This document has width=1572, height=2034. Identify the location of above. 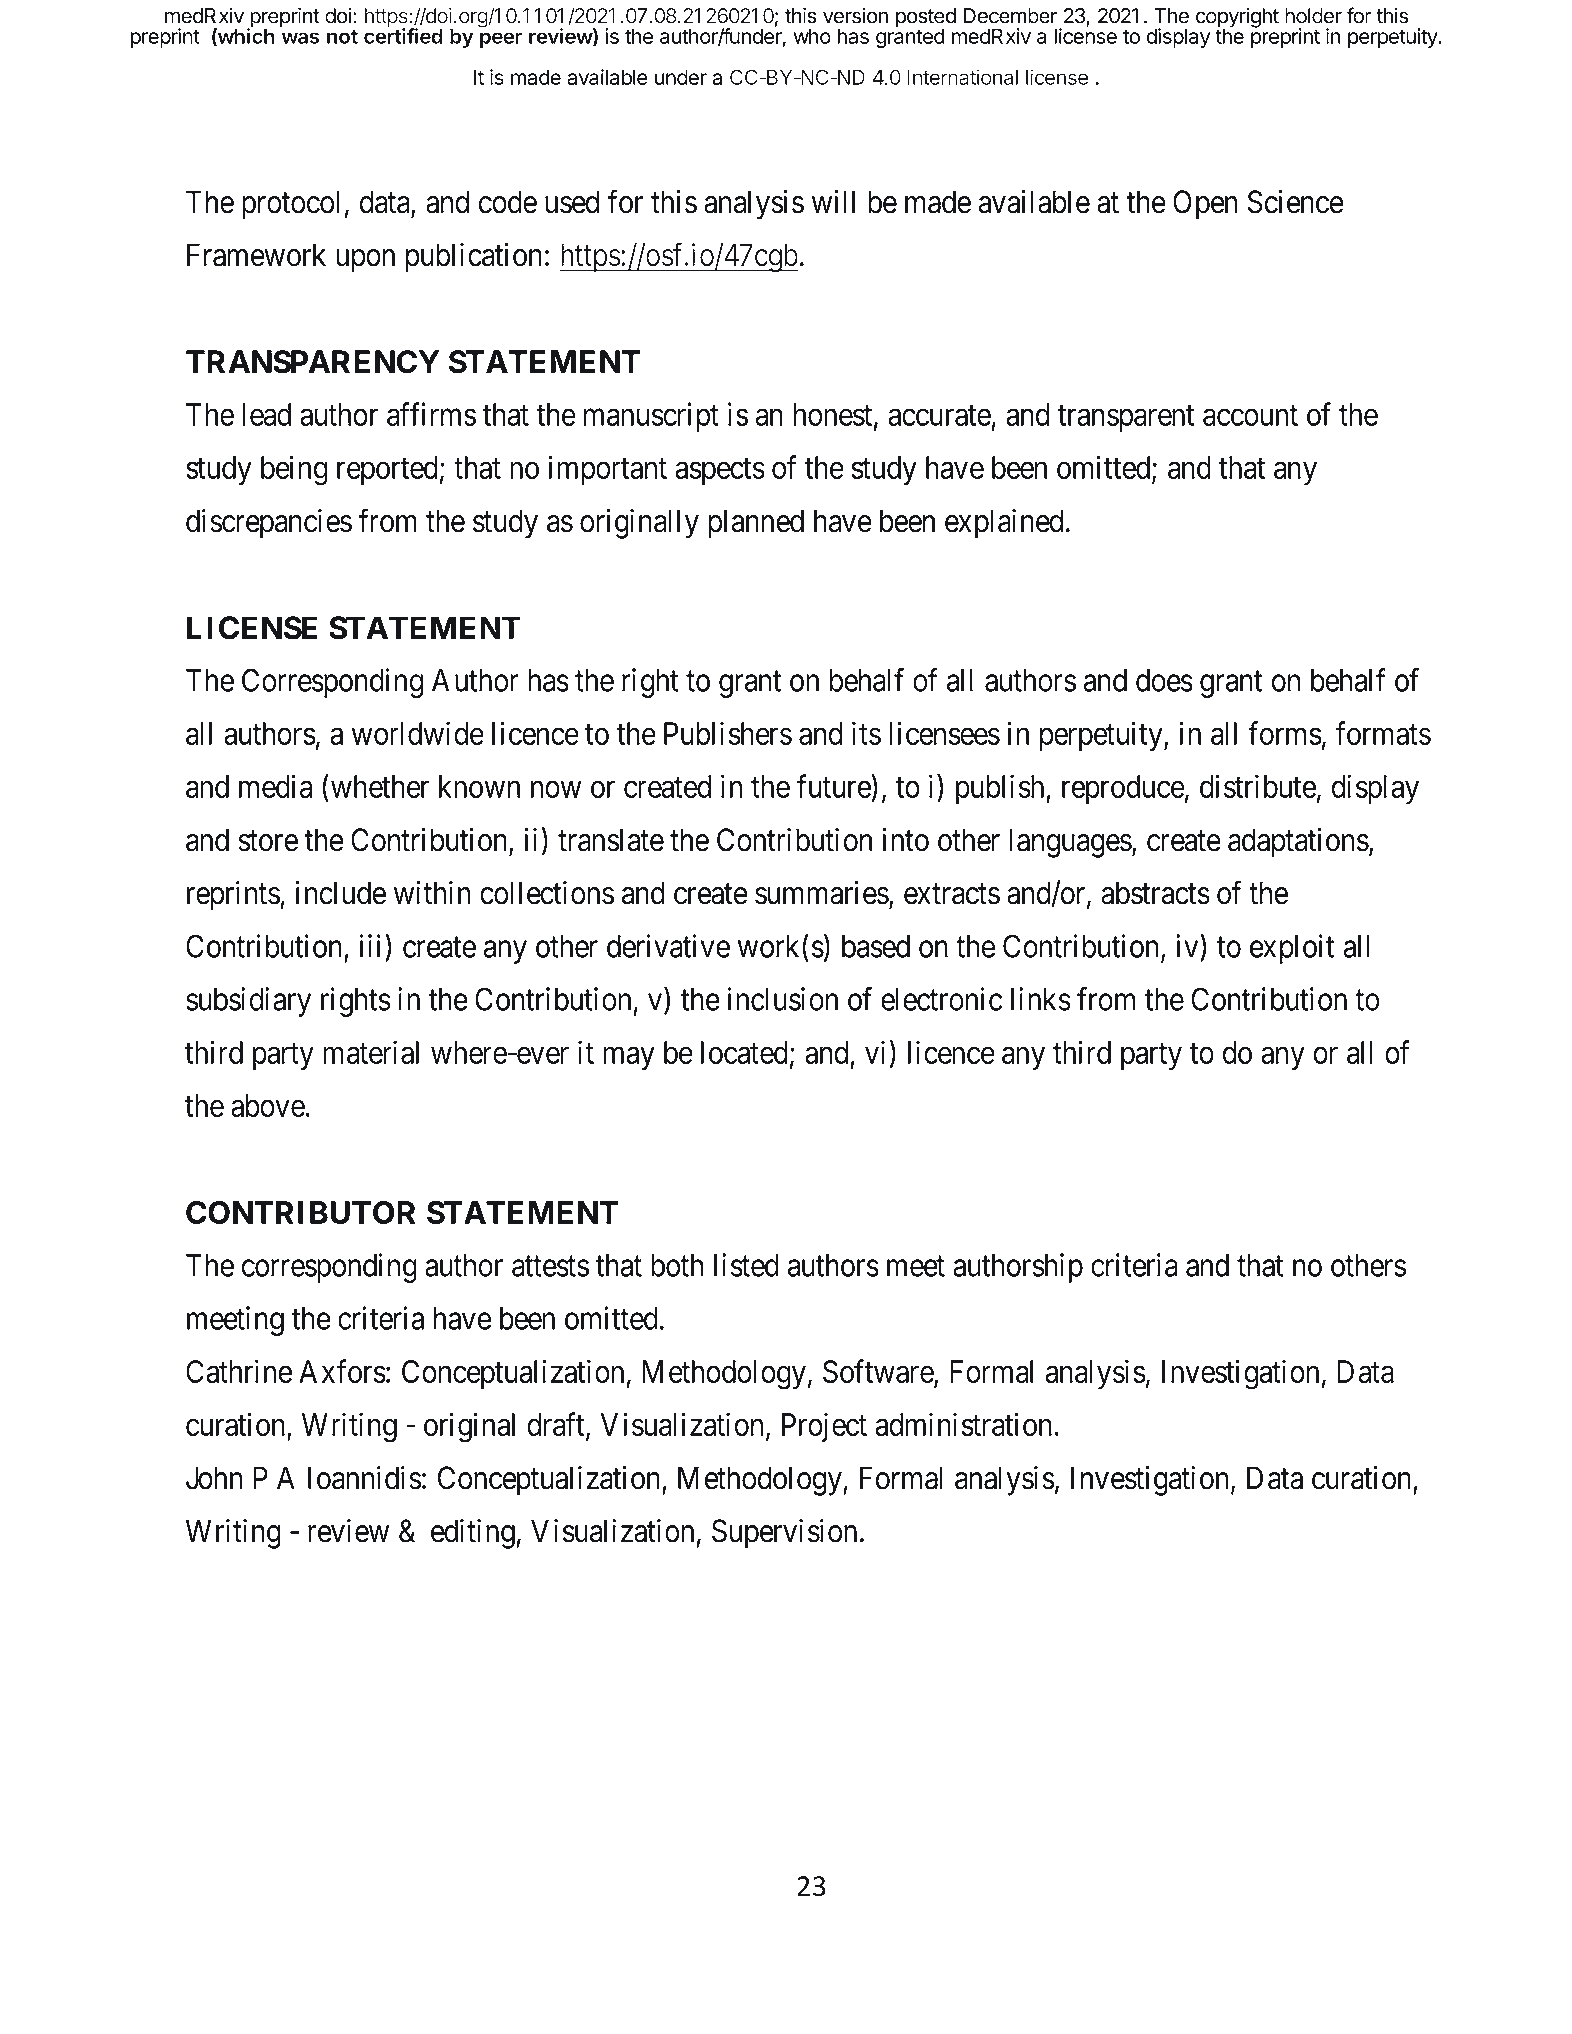
(268, 1105).
